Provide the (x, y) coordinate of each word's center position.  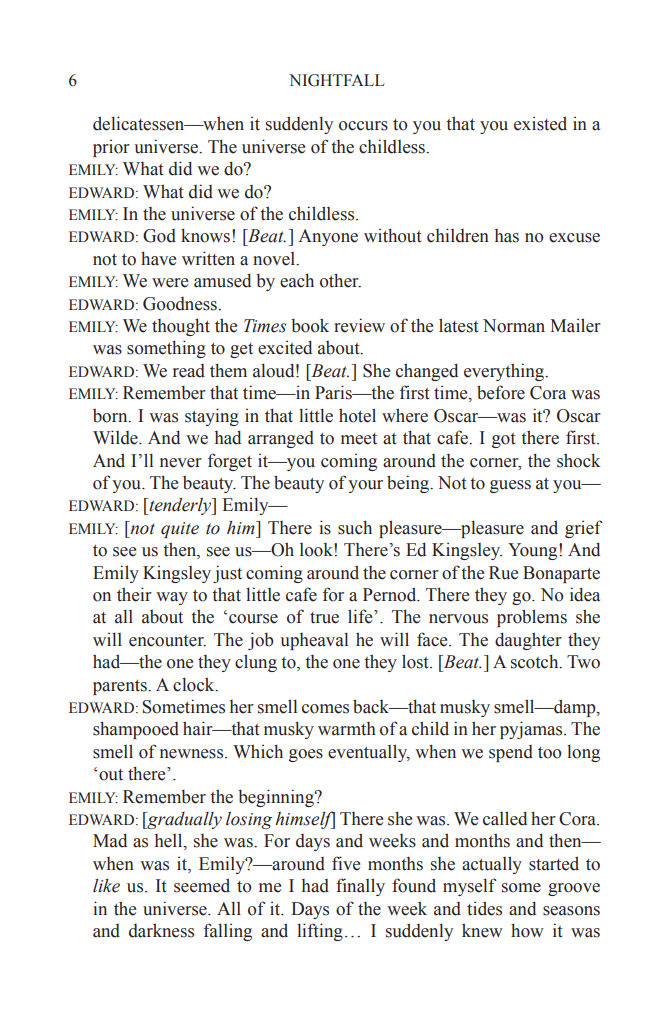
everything (505, 372)
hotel (357, 415)
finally (360, 887)
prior (111, 148)
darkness (161, 930)
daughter (528, 641)
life (361, 616)
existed (540, 123)
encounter (167, 641)
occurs (363, 126)
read (189, 371)
